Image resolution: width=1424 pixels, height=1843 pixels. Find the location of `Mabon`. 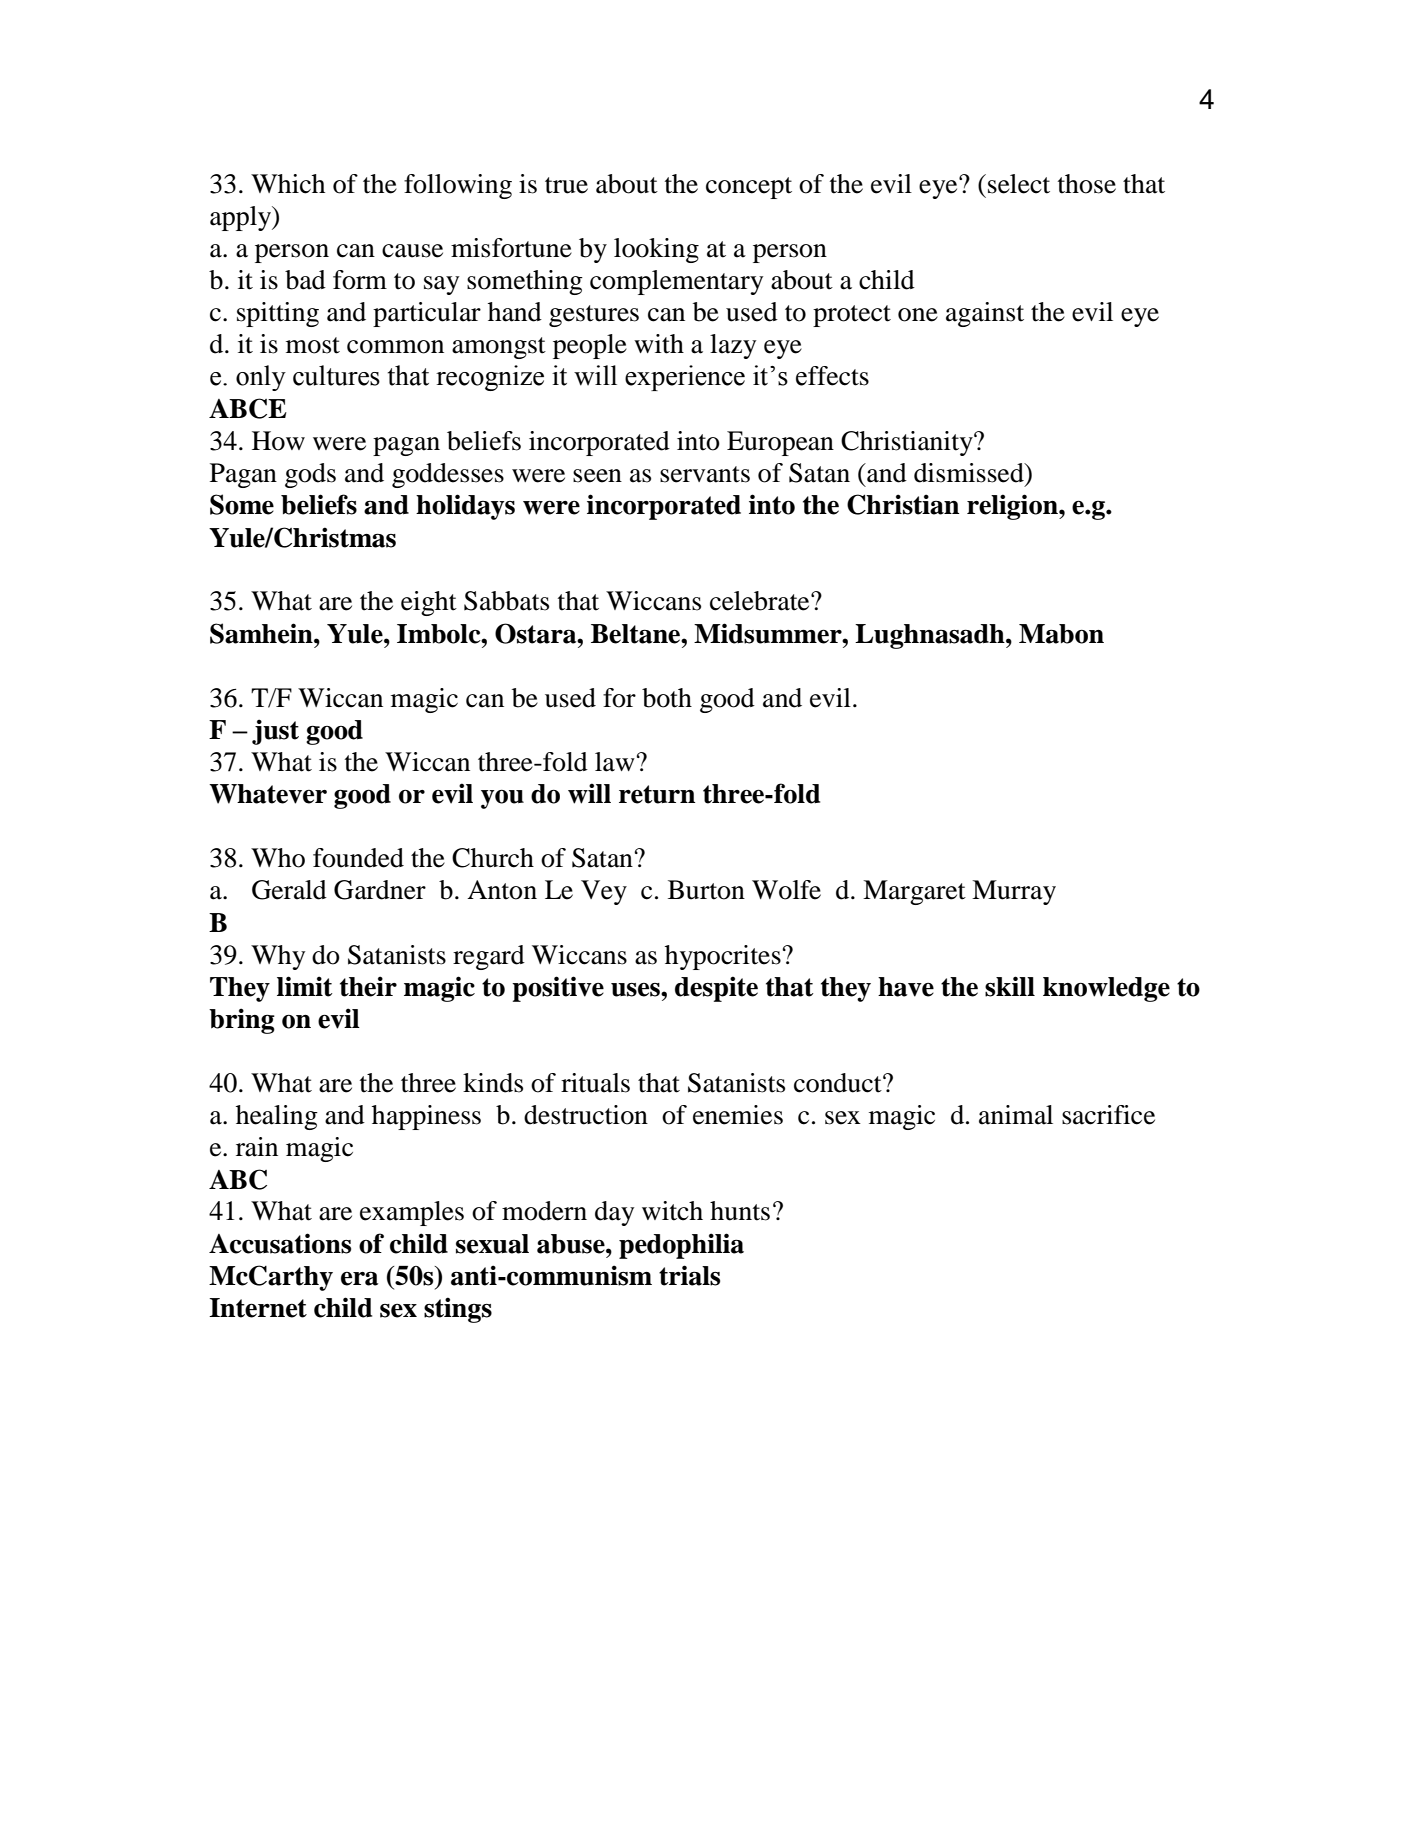

Mabon is located at coordinates (1061, 634).
